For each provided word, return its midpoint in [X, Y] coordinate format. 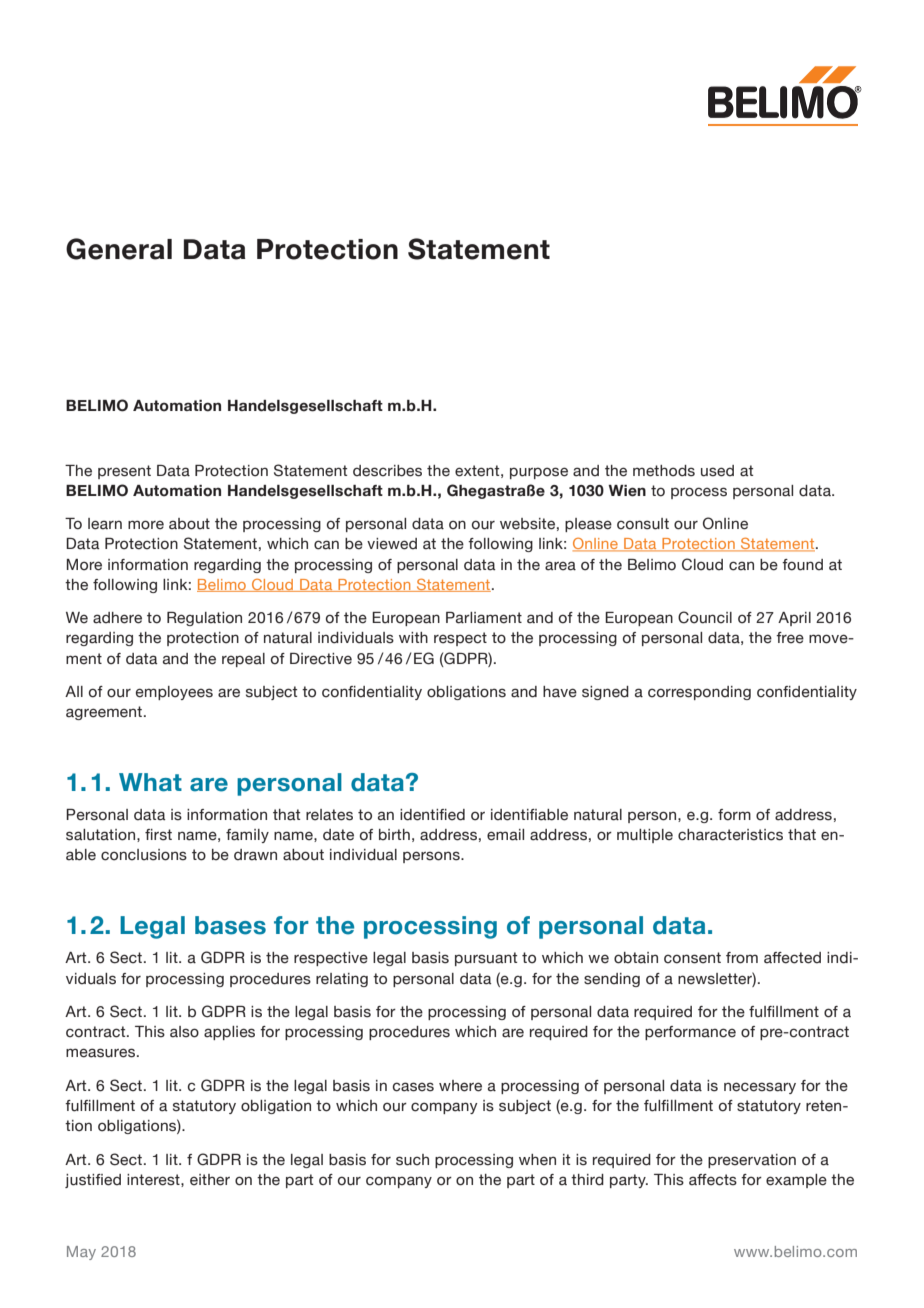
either [210, 1180]
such [412, 1160]
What [150, 782]
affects [713, 1180]
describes [387, 471]
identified [432, 815]
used [717, 471]
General [119, 249]
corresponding [699, 693]
